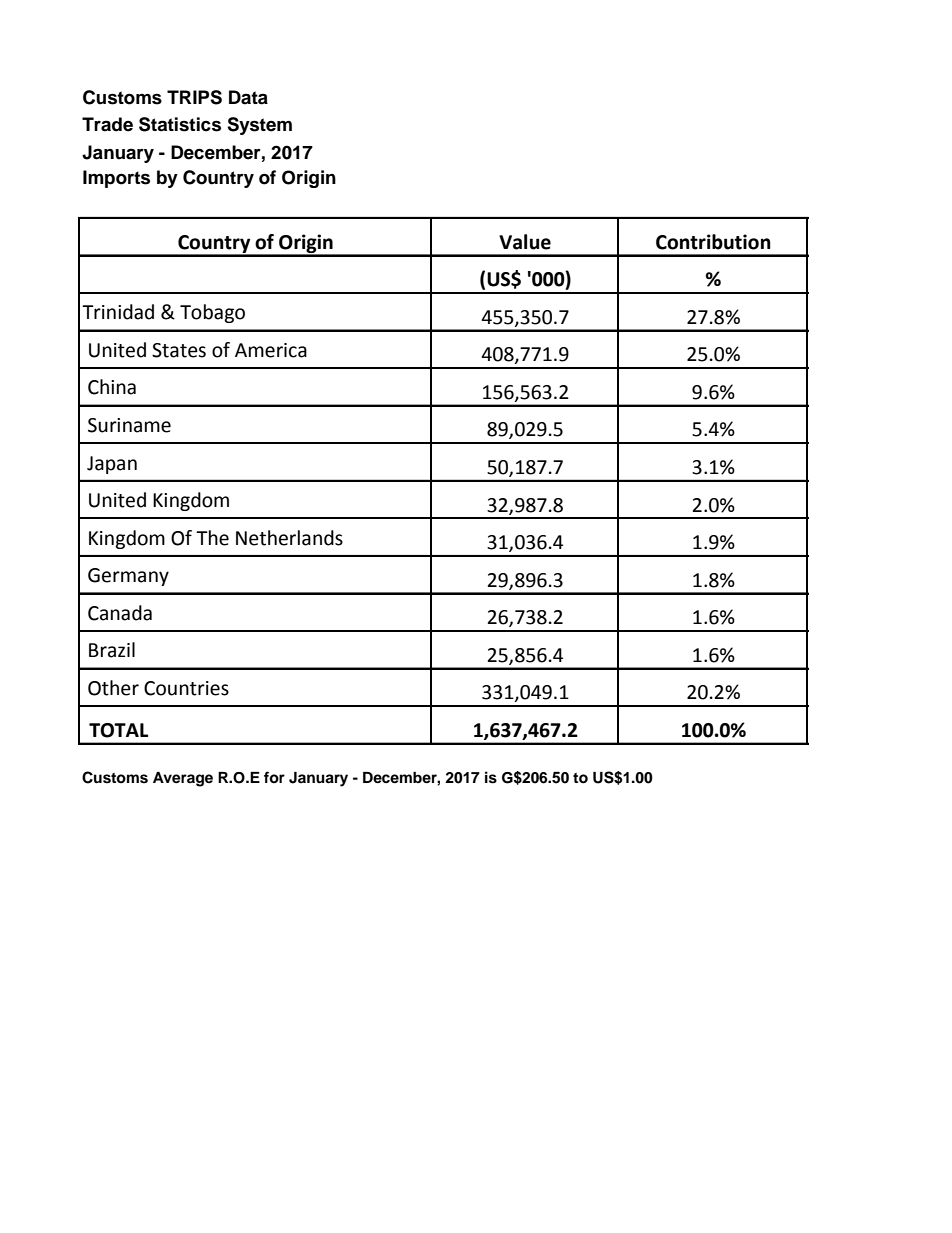 The width and height of the screenshot is (952, 1233). I want to click on Value, so click(525, 242).
